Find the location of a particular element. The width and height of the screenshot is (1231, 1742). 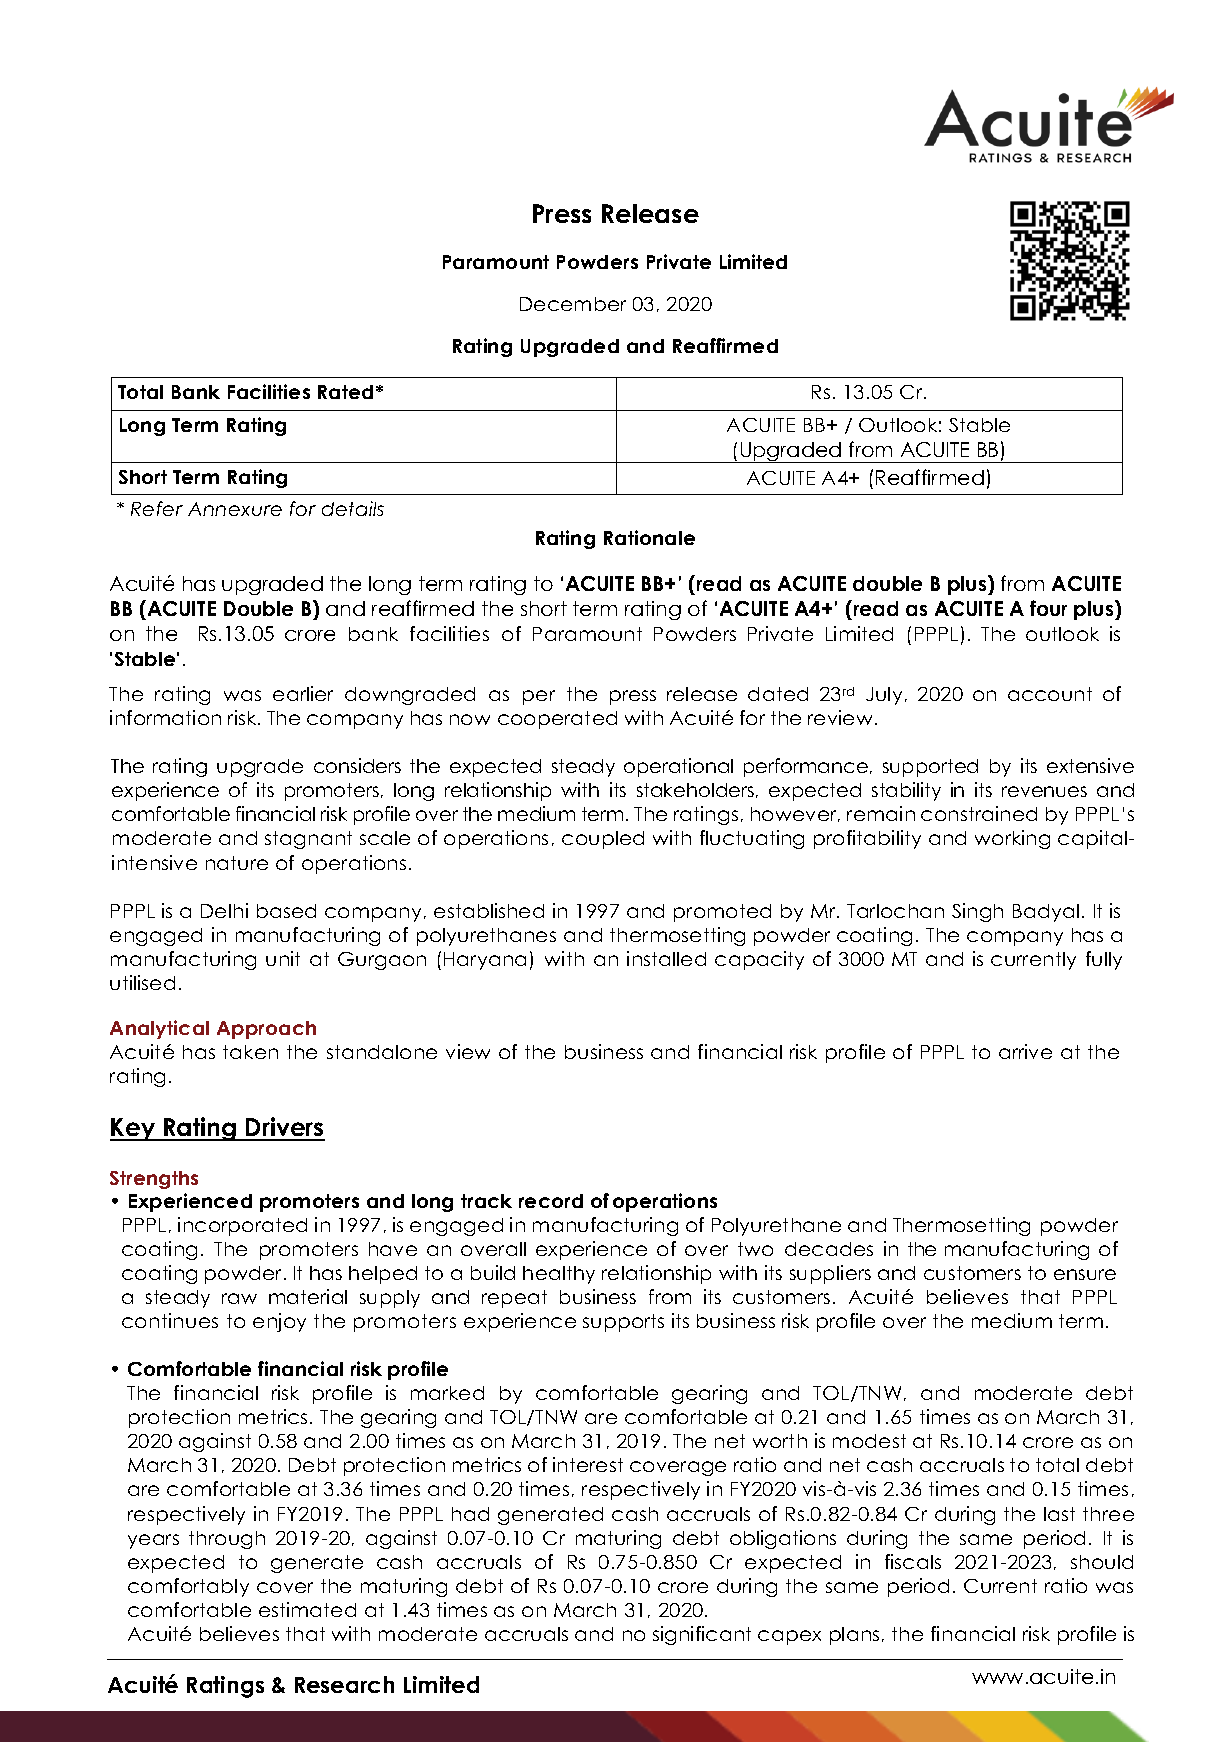

record is located at coordinates (551, 1201).
